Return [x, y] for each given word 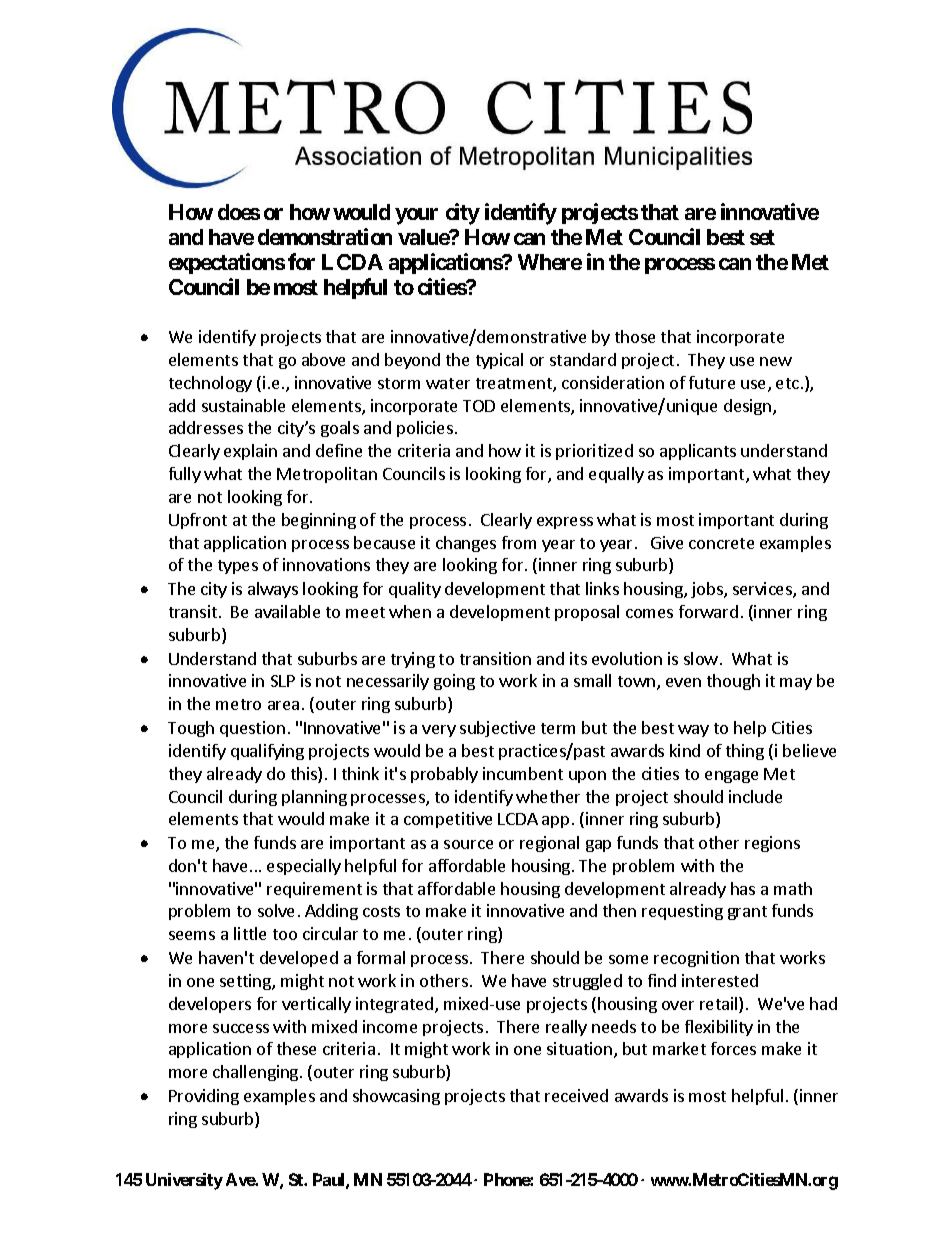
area [283, 705]
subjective [497, 729]
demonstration [325, 236]
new [776, 361]
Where [550, 262]
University [184, 1181]
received [576, 1095]
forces [733, 1048]
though [733, 682]
